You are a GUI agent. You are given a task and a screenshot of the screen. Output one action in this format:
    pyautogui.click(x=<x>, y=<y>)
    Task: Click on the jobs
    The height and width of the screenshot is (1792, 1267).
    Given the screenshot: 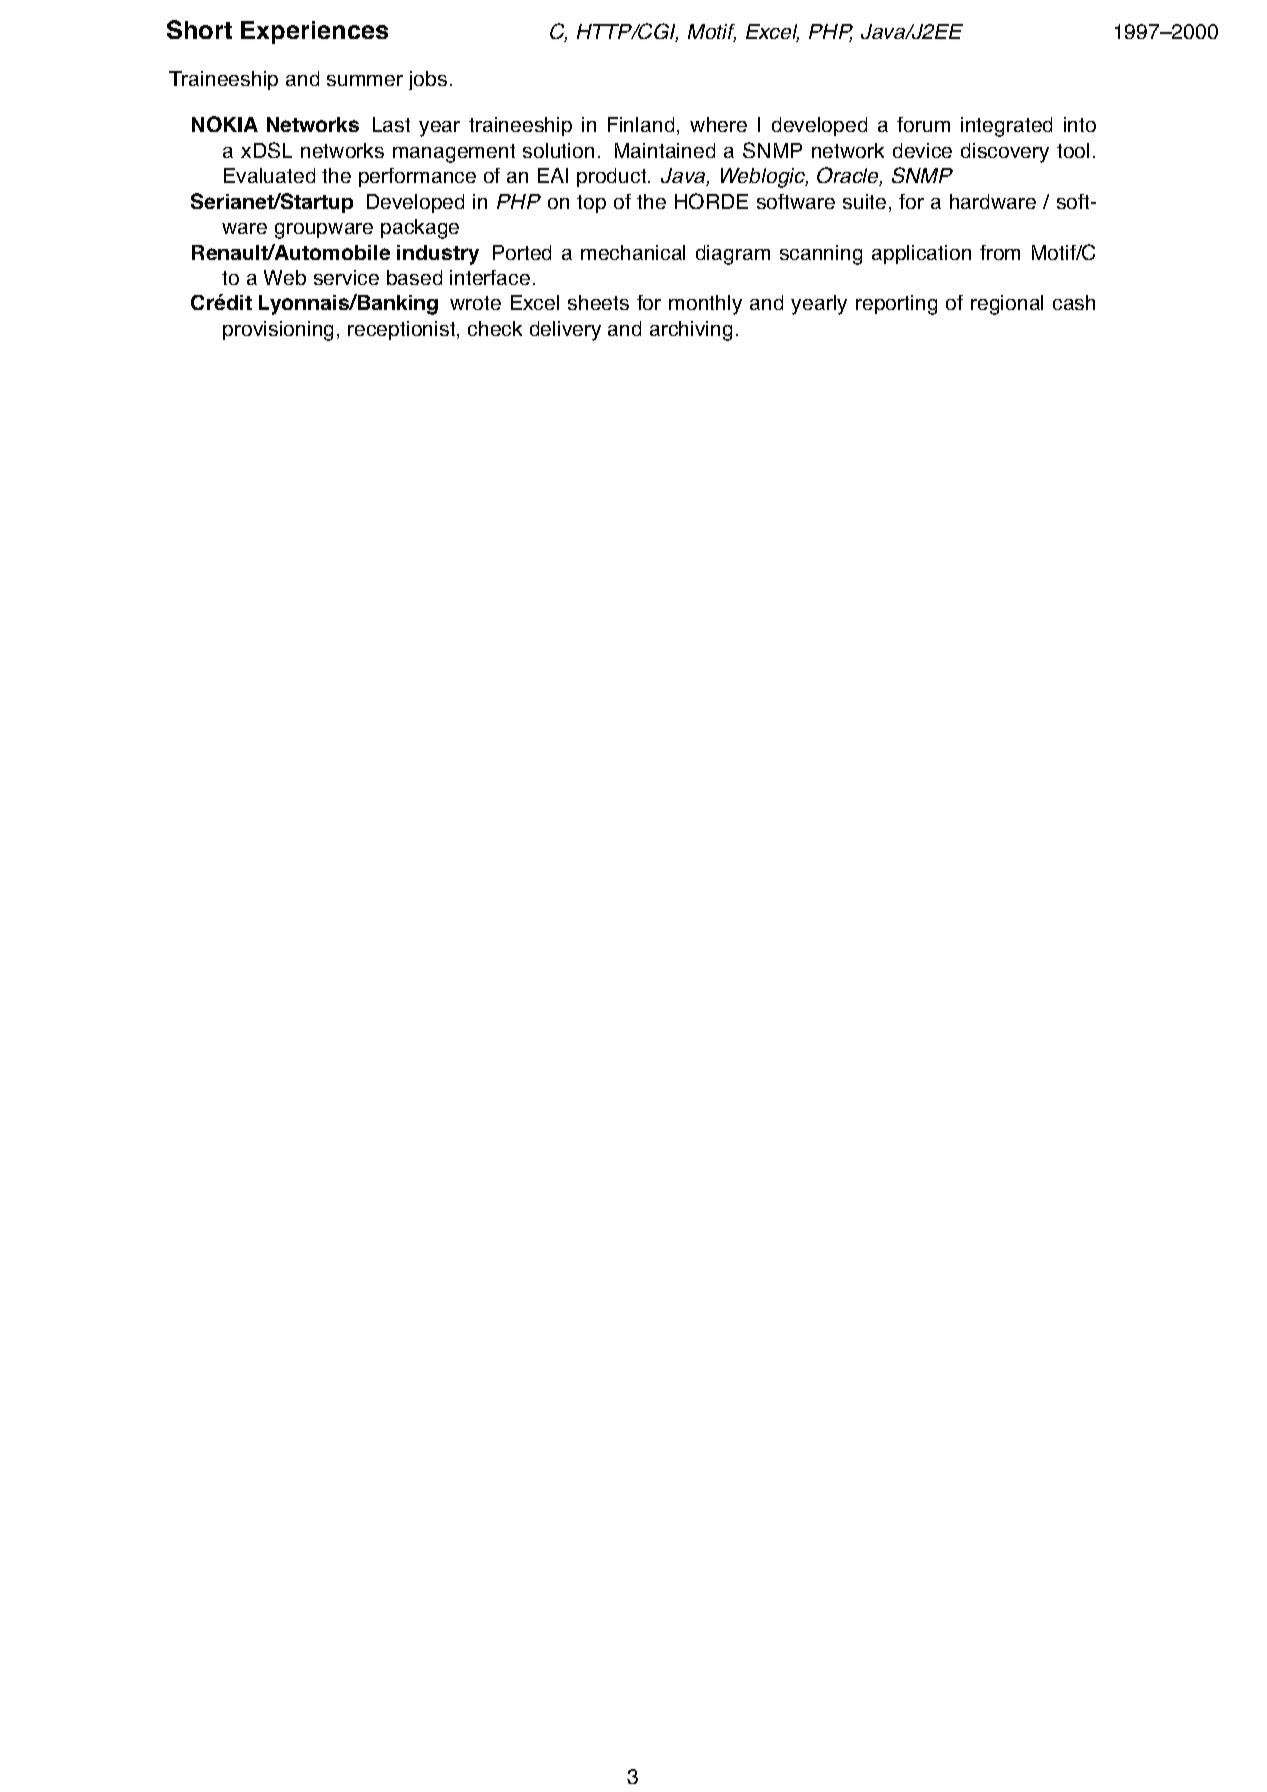 What is the action you would take?
    pyautogui.click(x=428, y=80)
